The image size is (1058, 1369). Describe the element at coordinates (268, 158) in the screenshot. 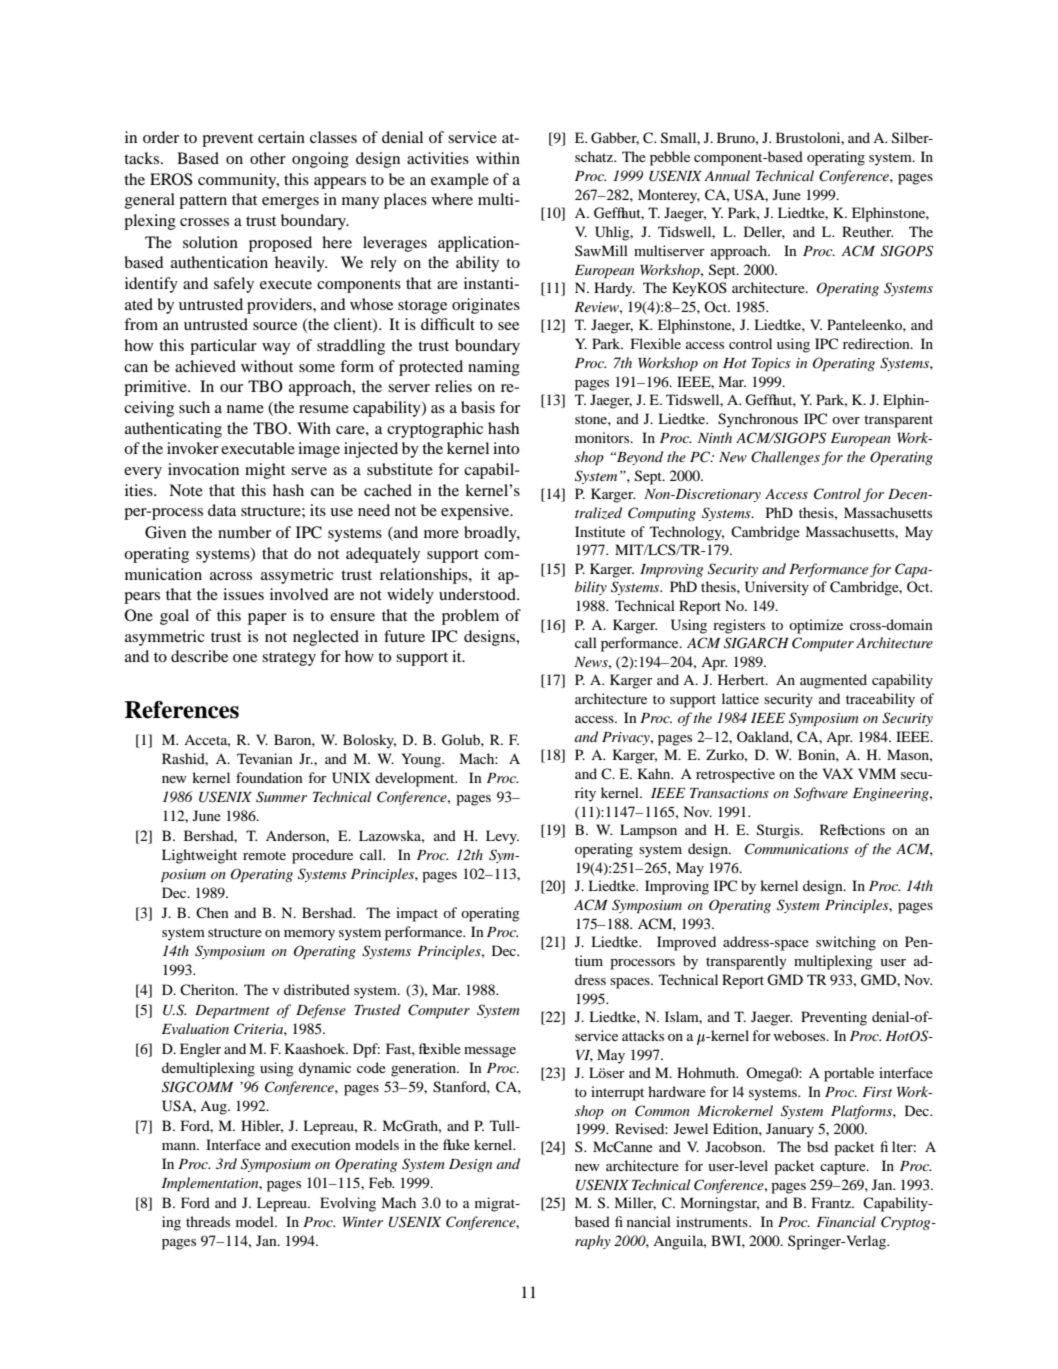

I see `other` at that location.
